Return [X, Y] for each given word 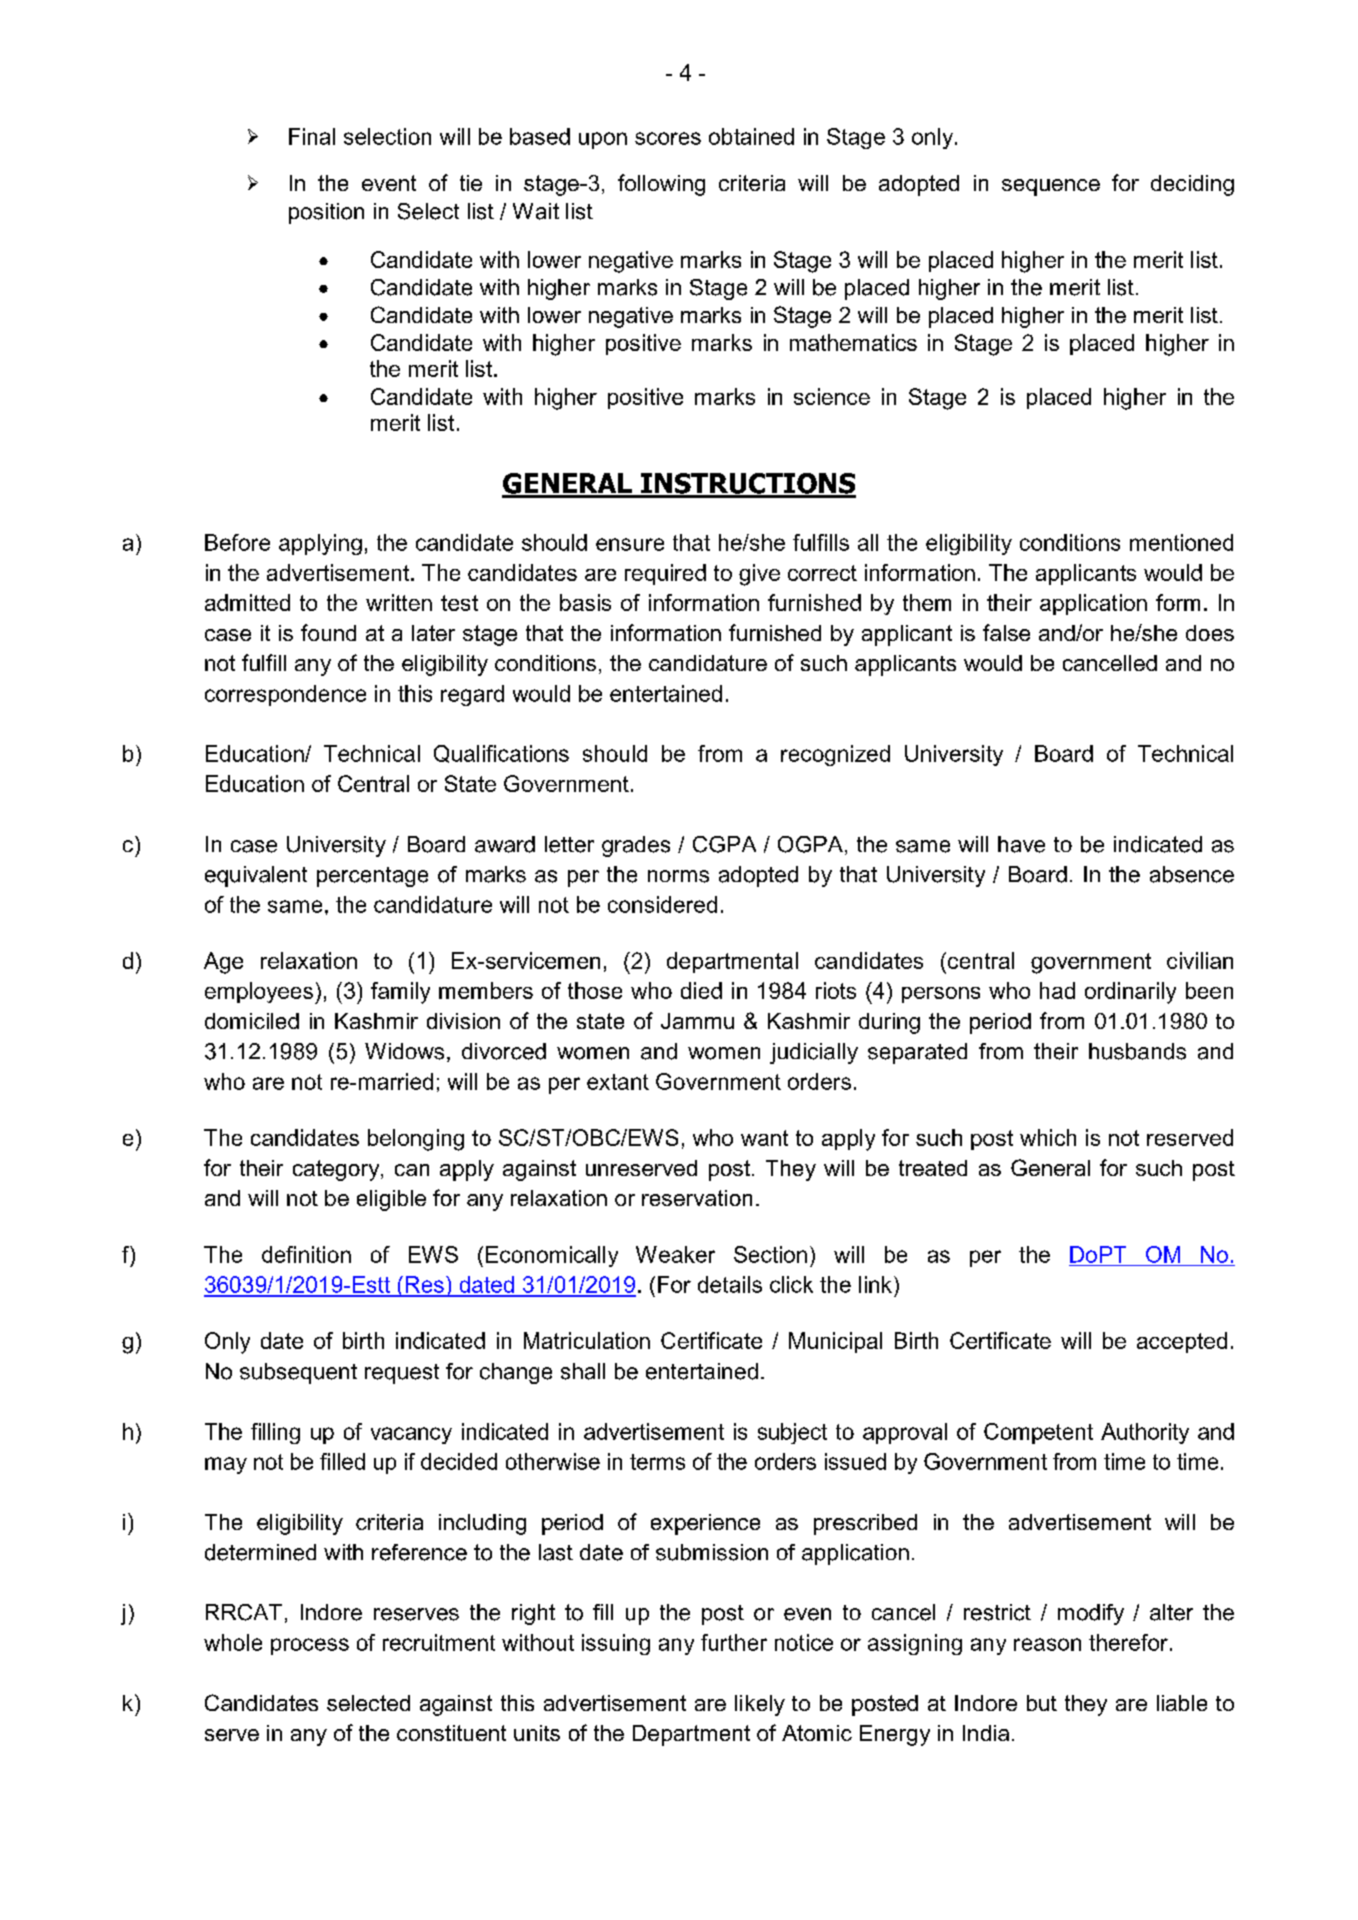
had [1057, 990]
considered [662, 904]
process [310, 1646]
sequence [1051, 187]
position [326, 213]
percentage [372, 877]
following [661, 185]
